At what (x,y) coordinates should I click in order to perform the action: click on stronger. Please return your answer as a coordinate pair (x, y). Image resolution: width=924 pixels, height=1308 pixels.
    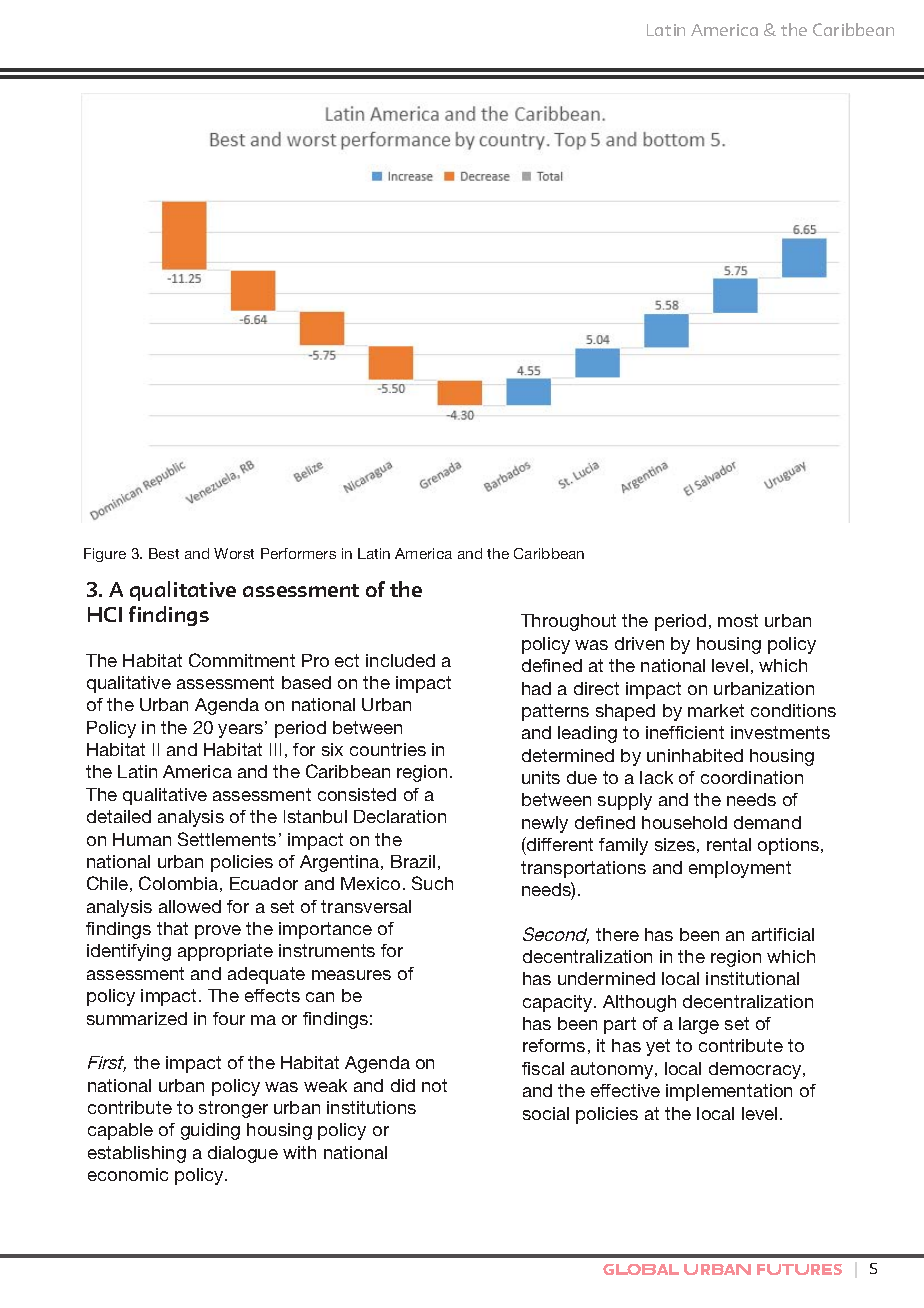
    Looking at the image, I should click on (233, 1109).
